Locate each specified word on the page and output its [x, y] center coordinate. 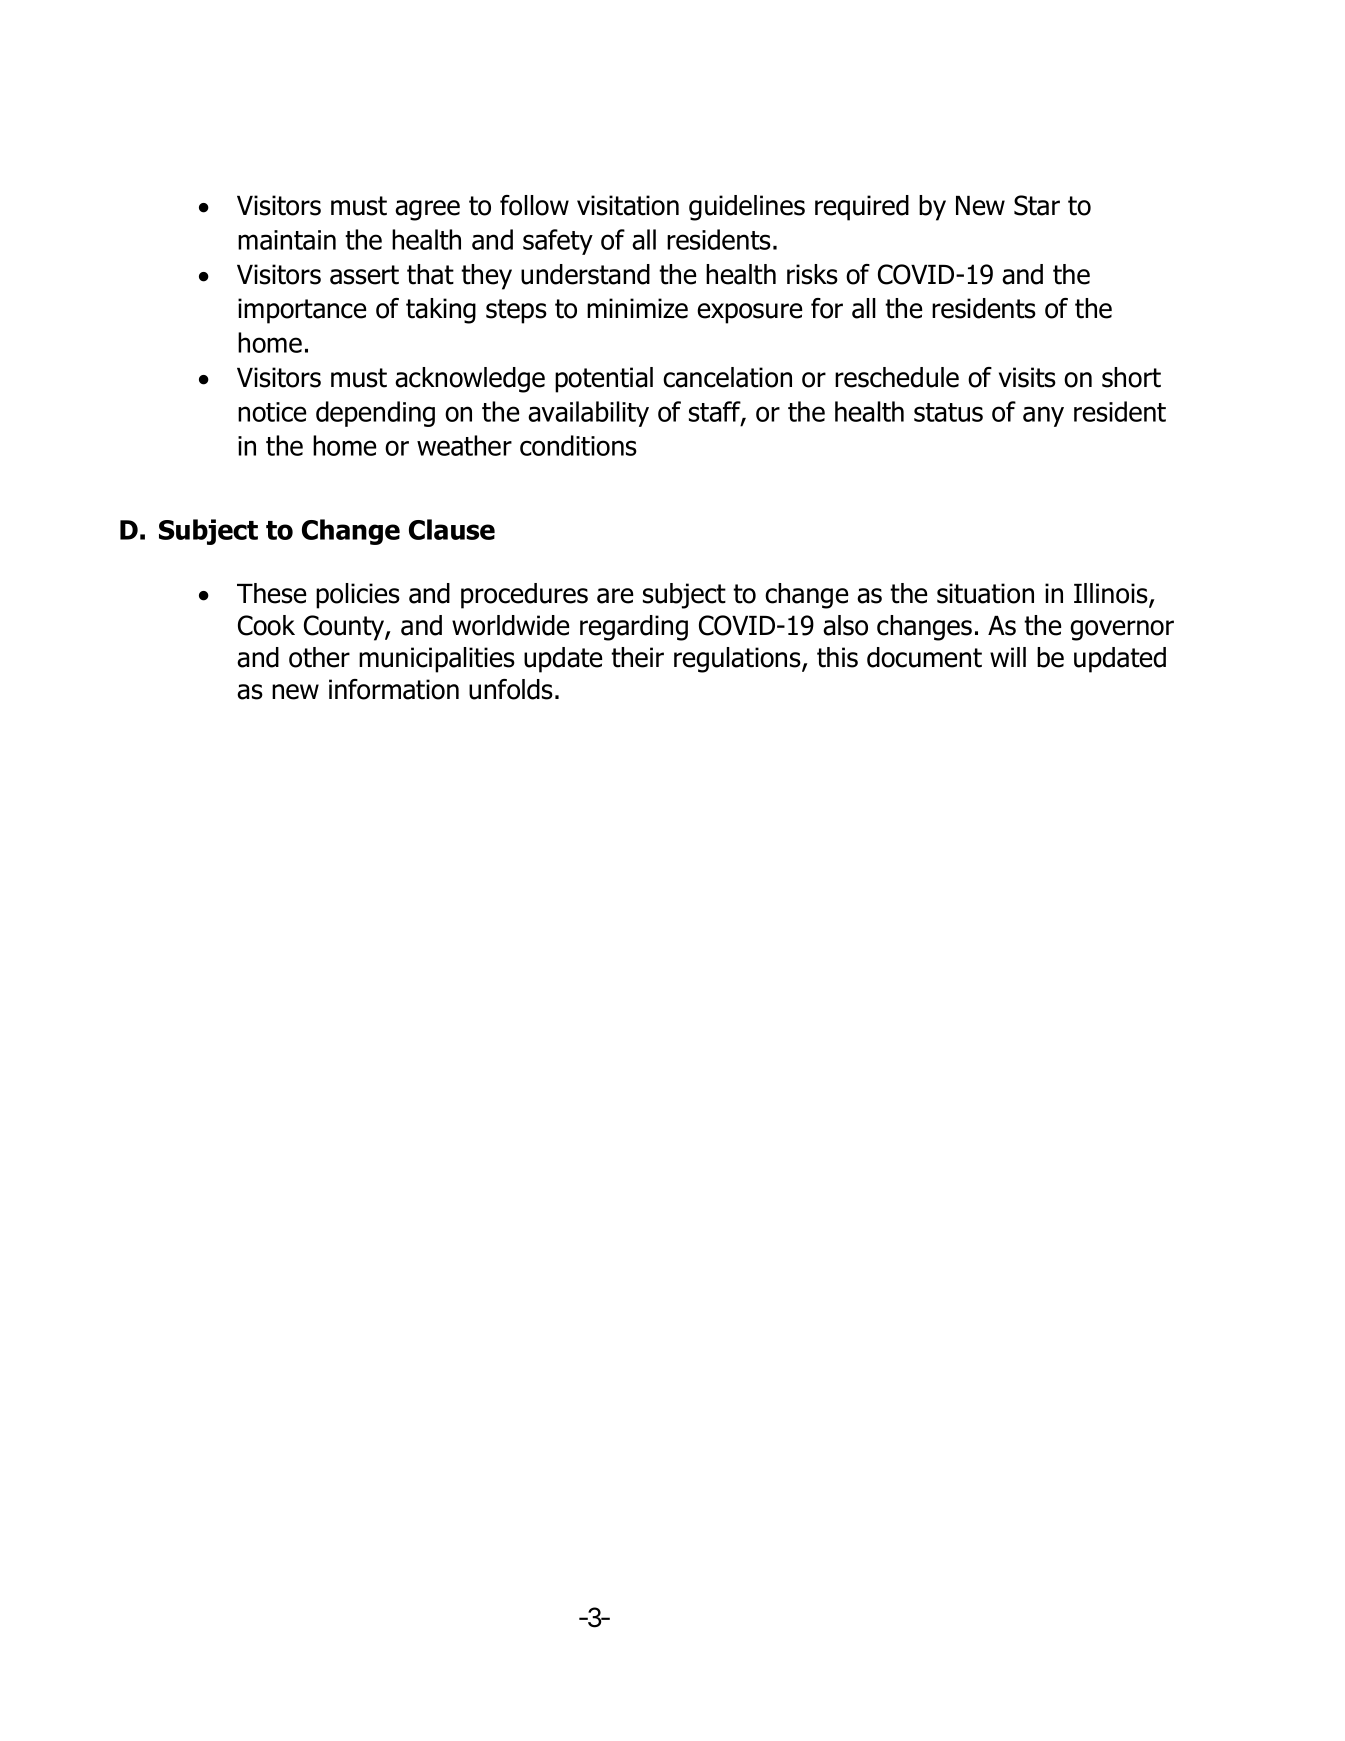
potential [604, 380]
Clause [452, 529]
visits [1027, 377]
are [615, 596]
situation [985, 593]
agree [427, 210]
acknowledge [470, 380]
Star [1037, 205]
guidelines [747, 208]
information [394, 689]
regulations [738, 660]
